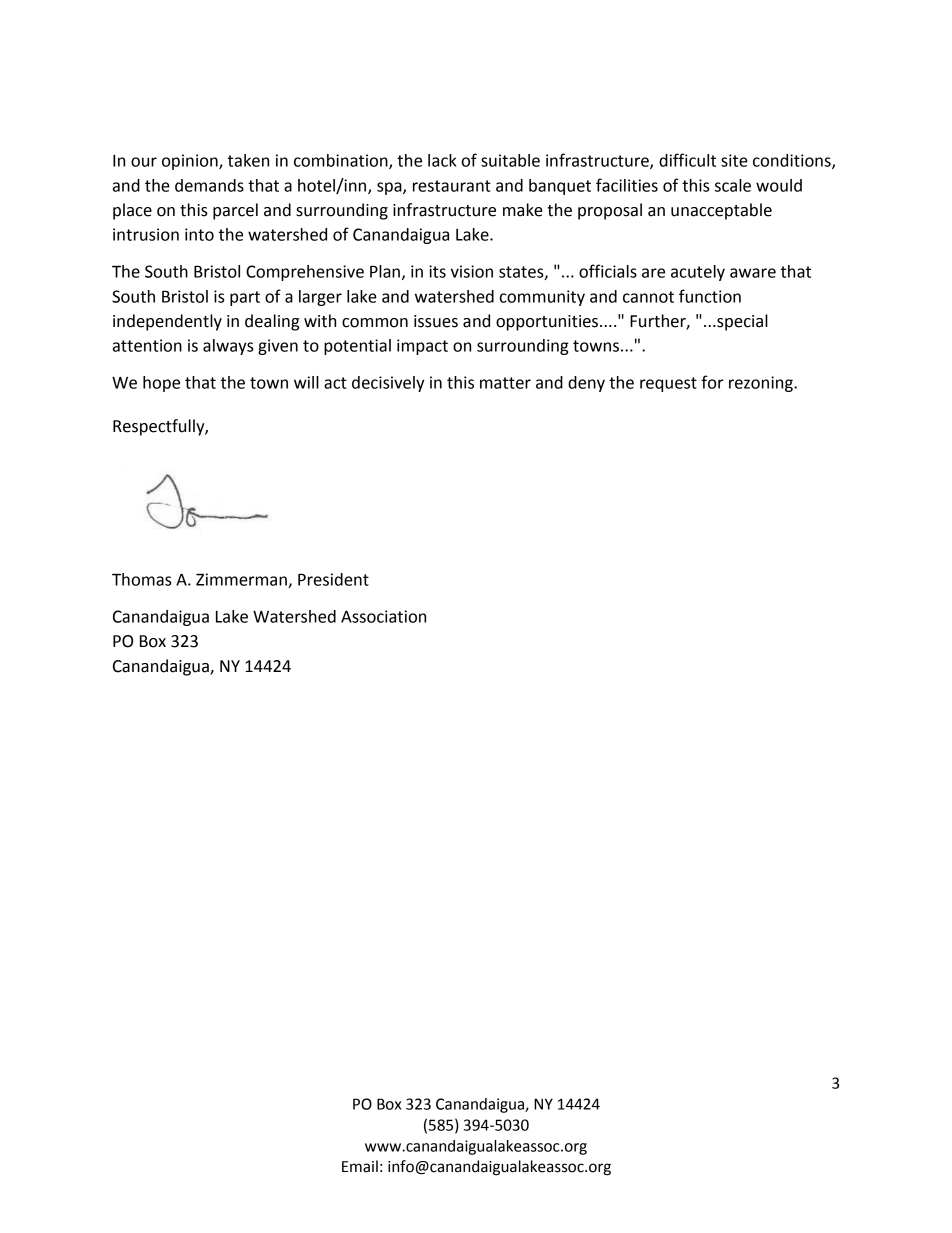  What do you see at coordinates (360, 1166) in the screenshot?
I see `Email` at bounding box center [360, 1166].
